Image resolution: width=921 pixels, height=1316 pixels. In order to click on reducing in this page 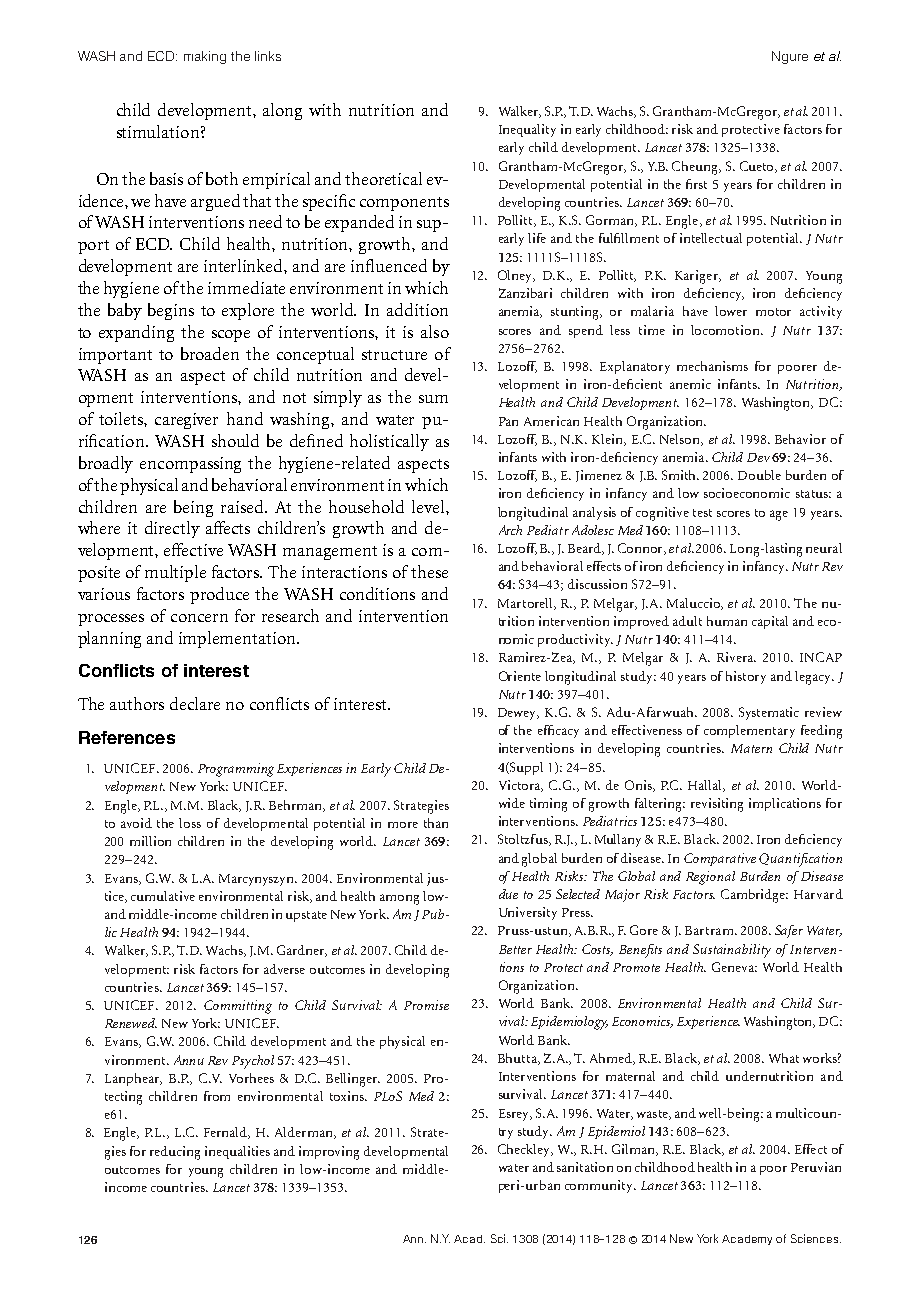, I will do `click(175, 1153)`.
